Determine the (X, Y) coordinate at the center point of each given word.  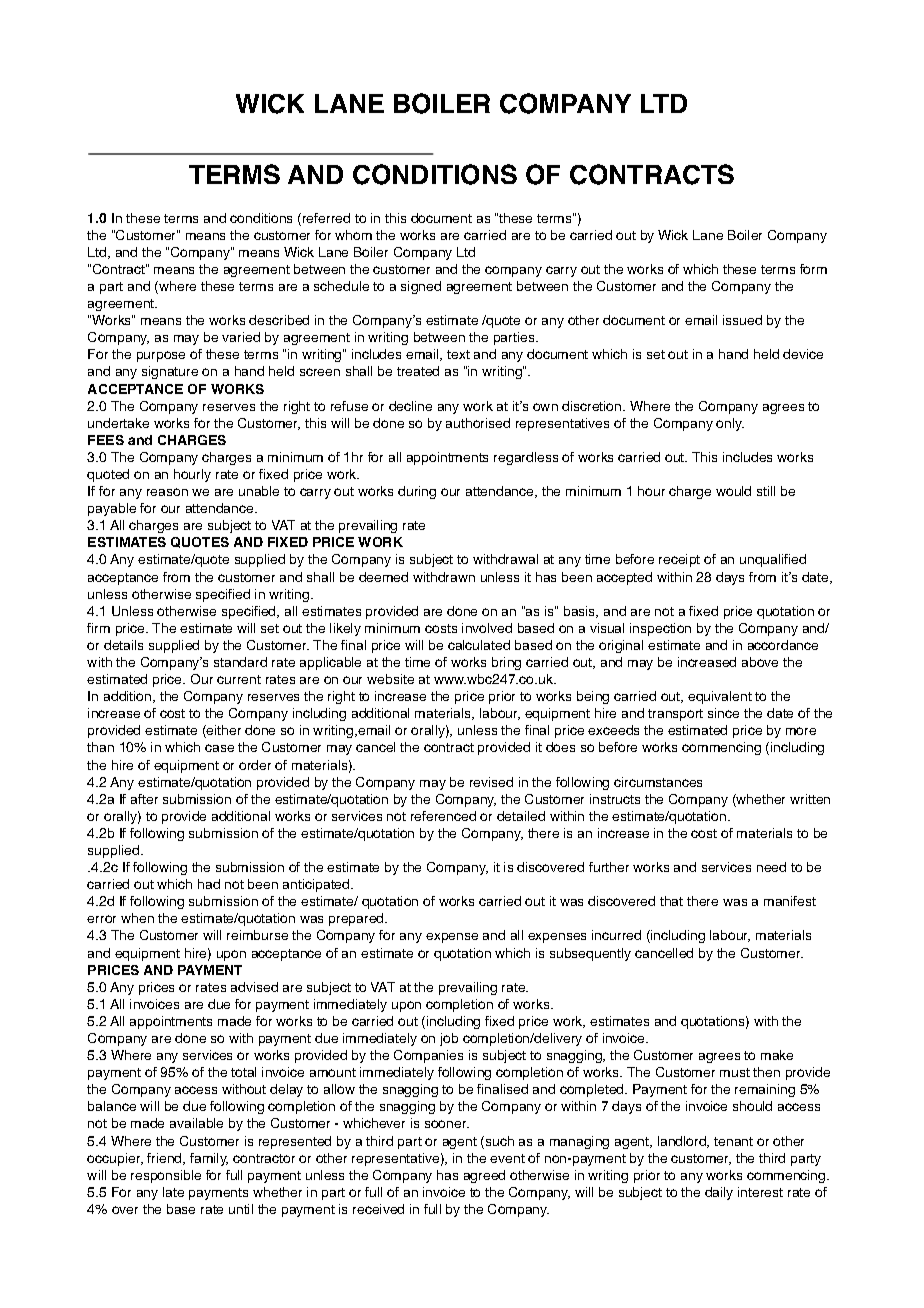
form (813, 269)
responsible (166, 1176)
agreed (484, 1176)
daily (719, 1193)
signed (421, 287)
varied (241, 337)
